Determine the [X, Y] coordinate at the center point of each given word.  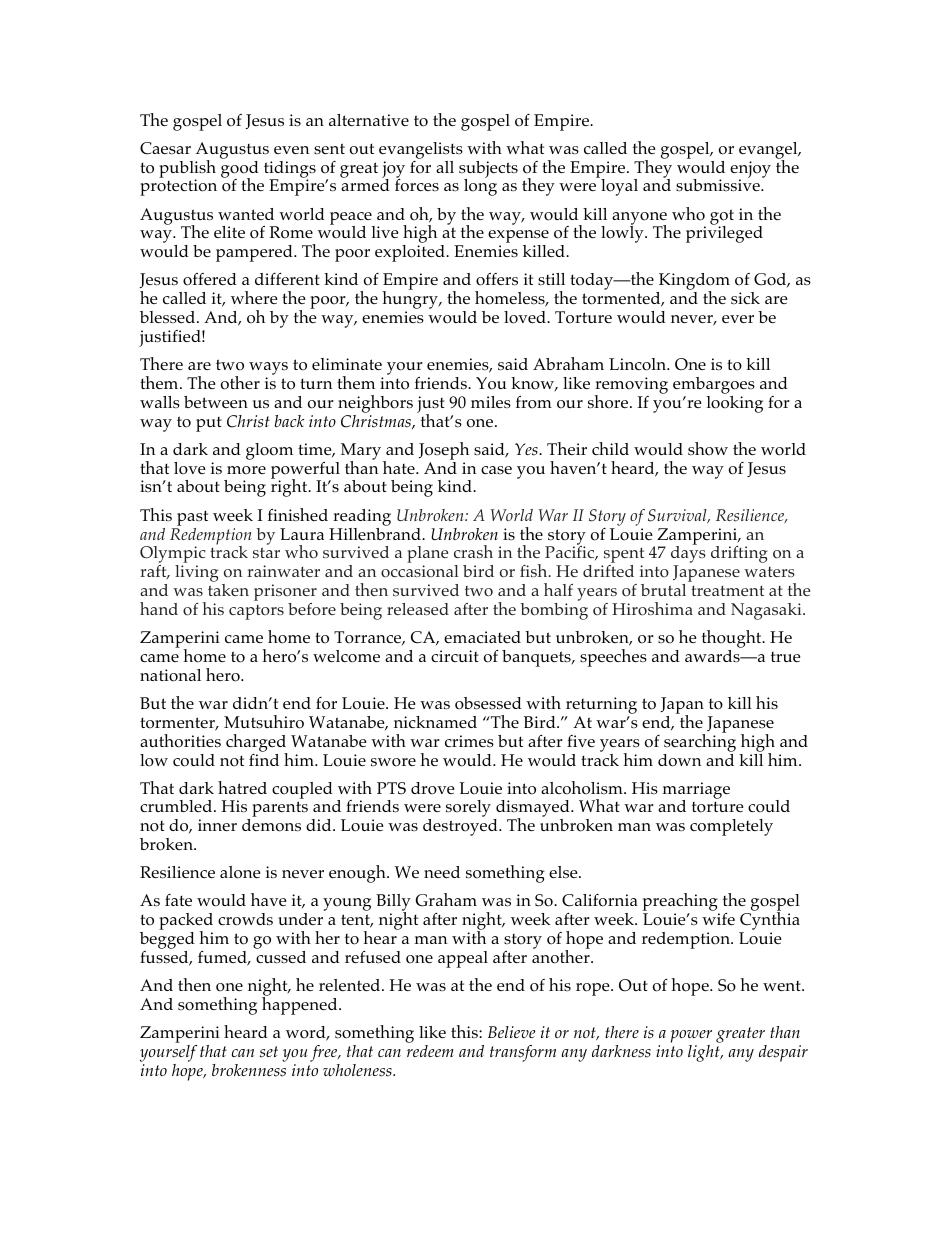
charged [256, 744]
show [708, 449]
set [268, 1052]
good [240, 169]
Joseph [444, 451]
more [246, 470]
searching [700, 741]
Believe [511, 1032]
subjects [488, 170]
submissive [719, 184]
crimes [469, 741]
